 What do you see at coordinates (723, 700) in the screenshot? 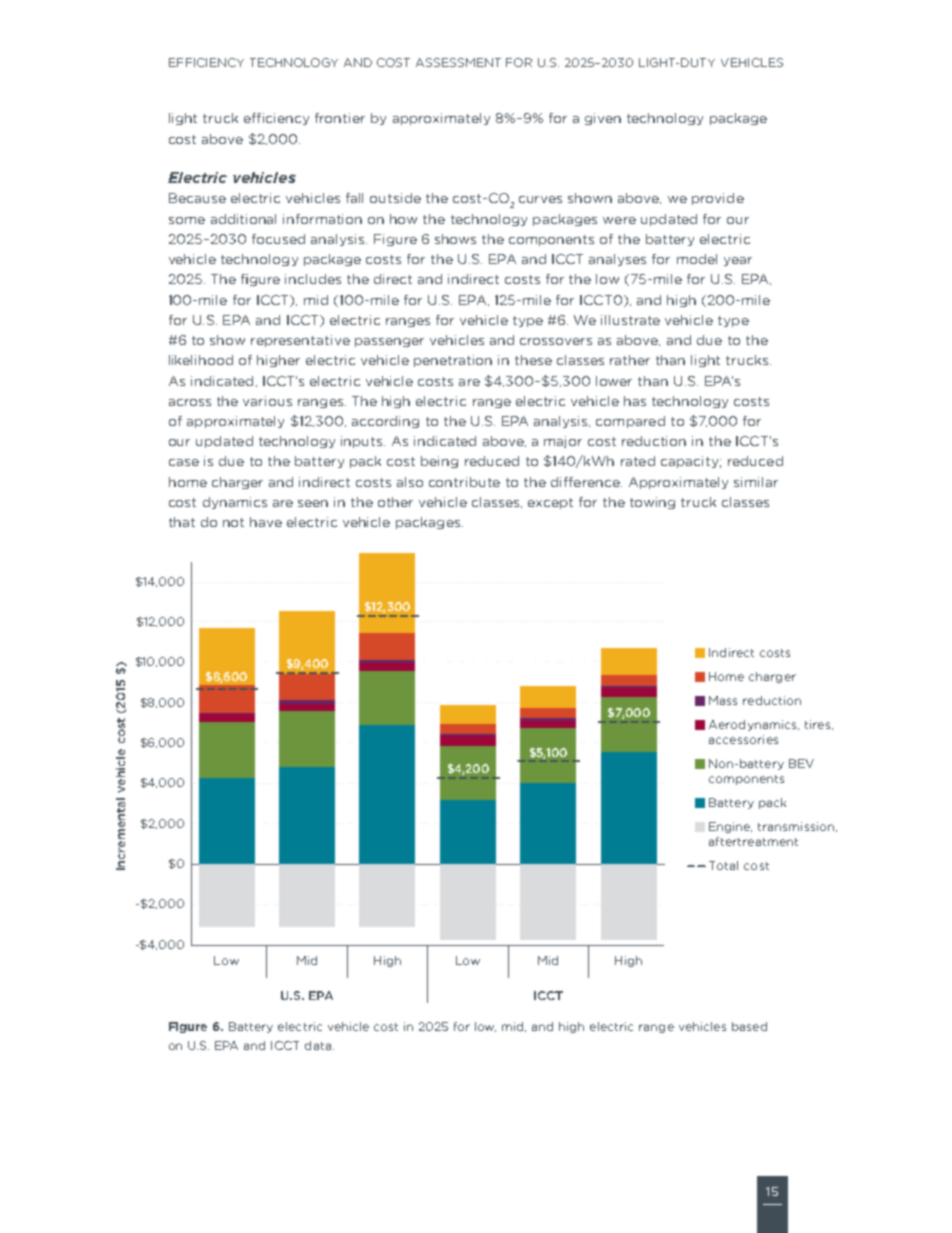
I see `Mass` at bounding box center [723, 700].
